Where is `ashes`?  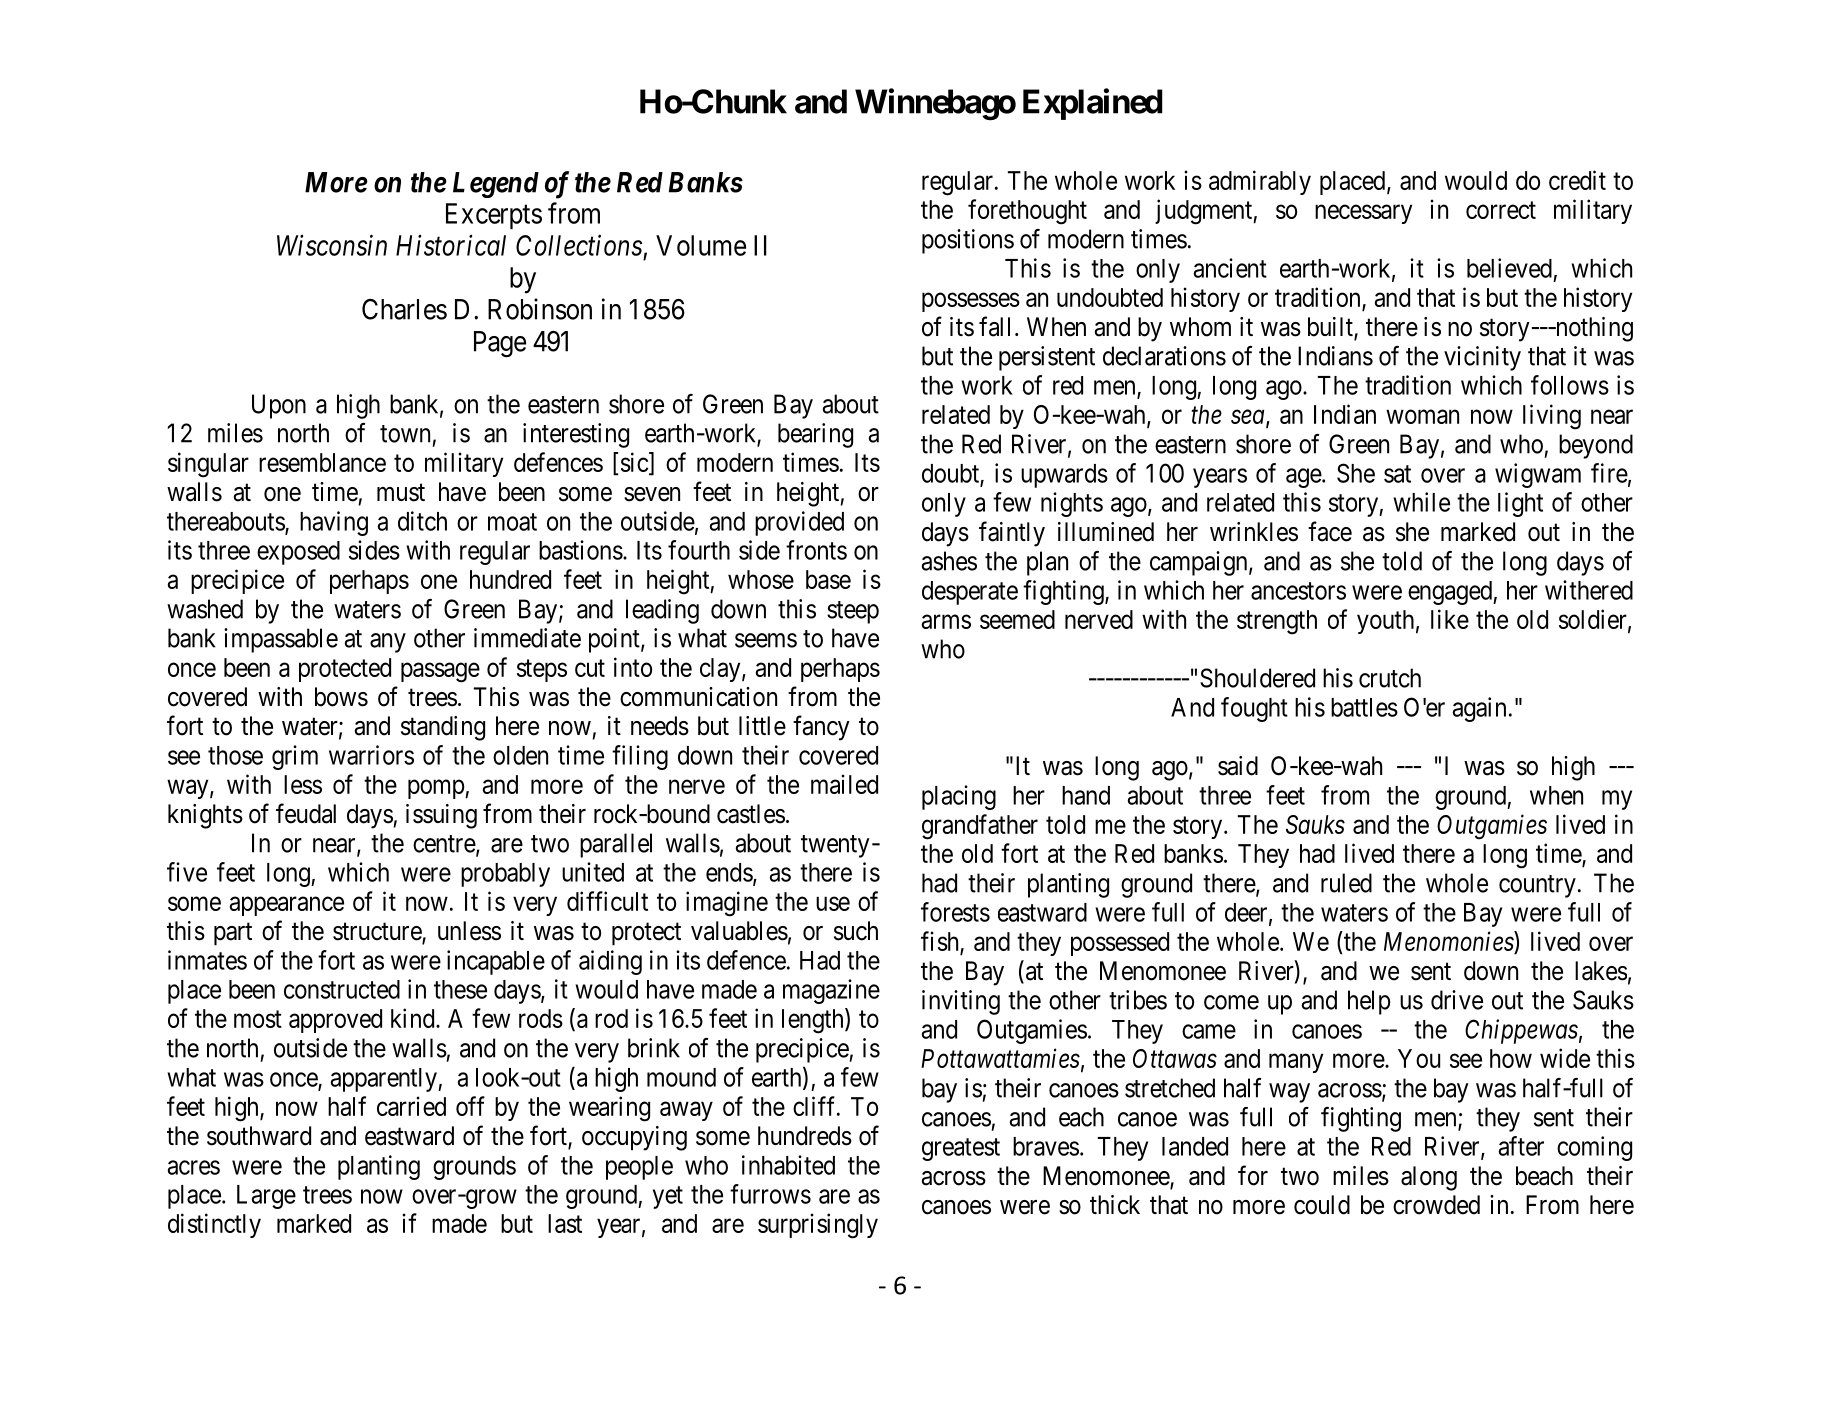
ashes is located at coordinates (949, 561).
